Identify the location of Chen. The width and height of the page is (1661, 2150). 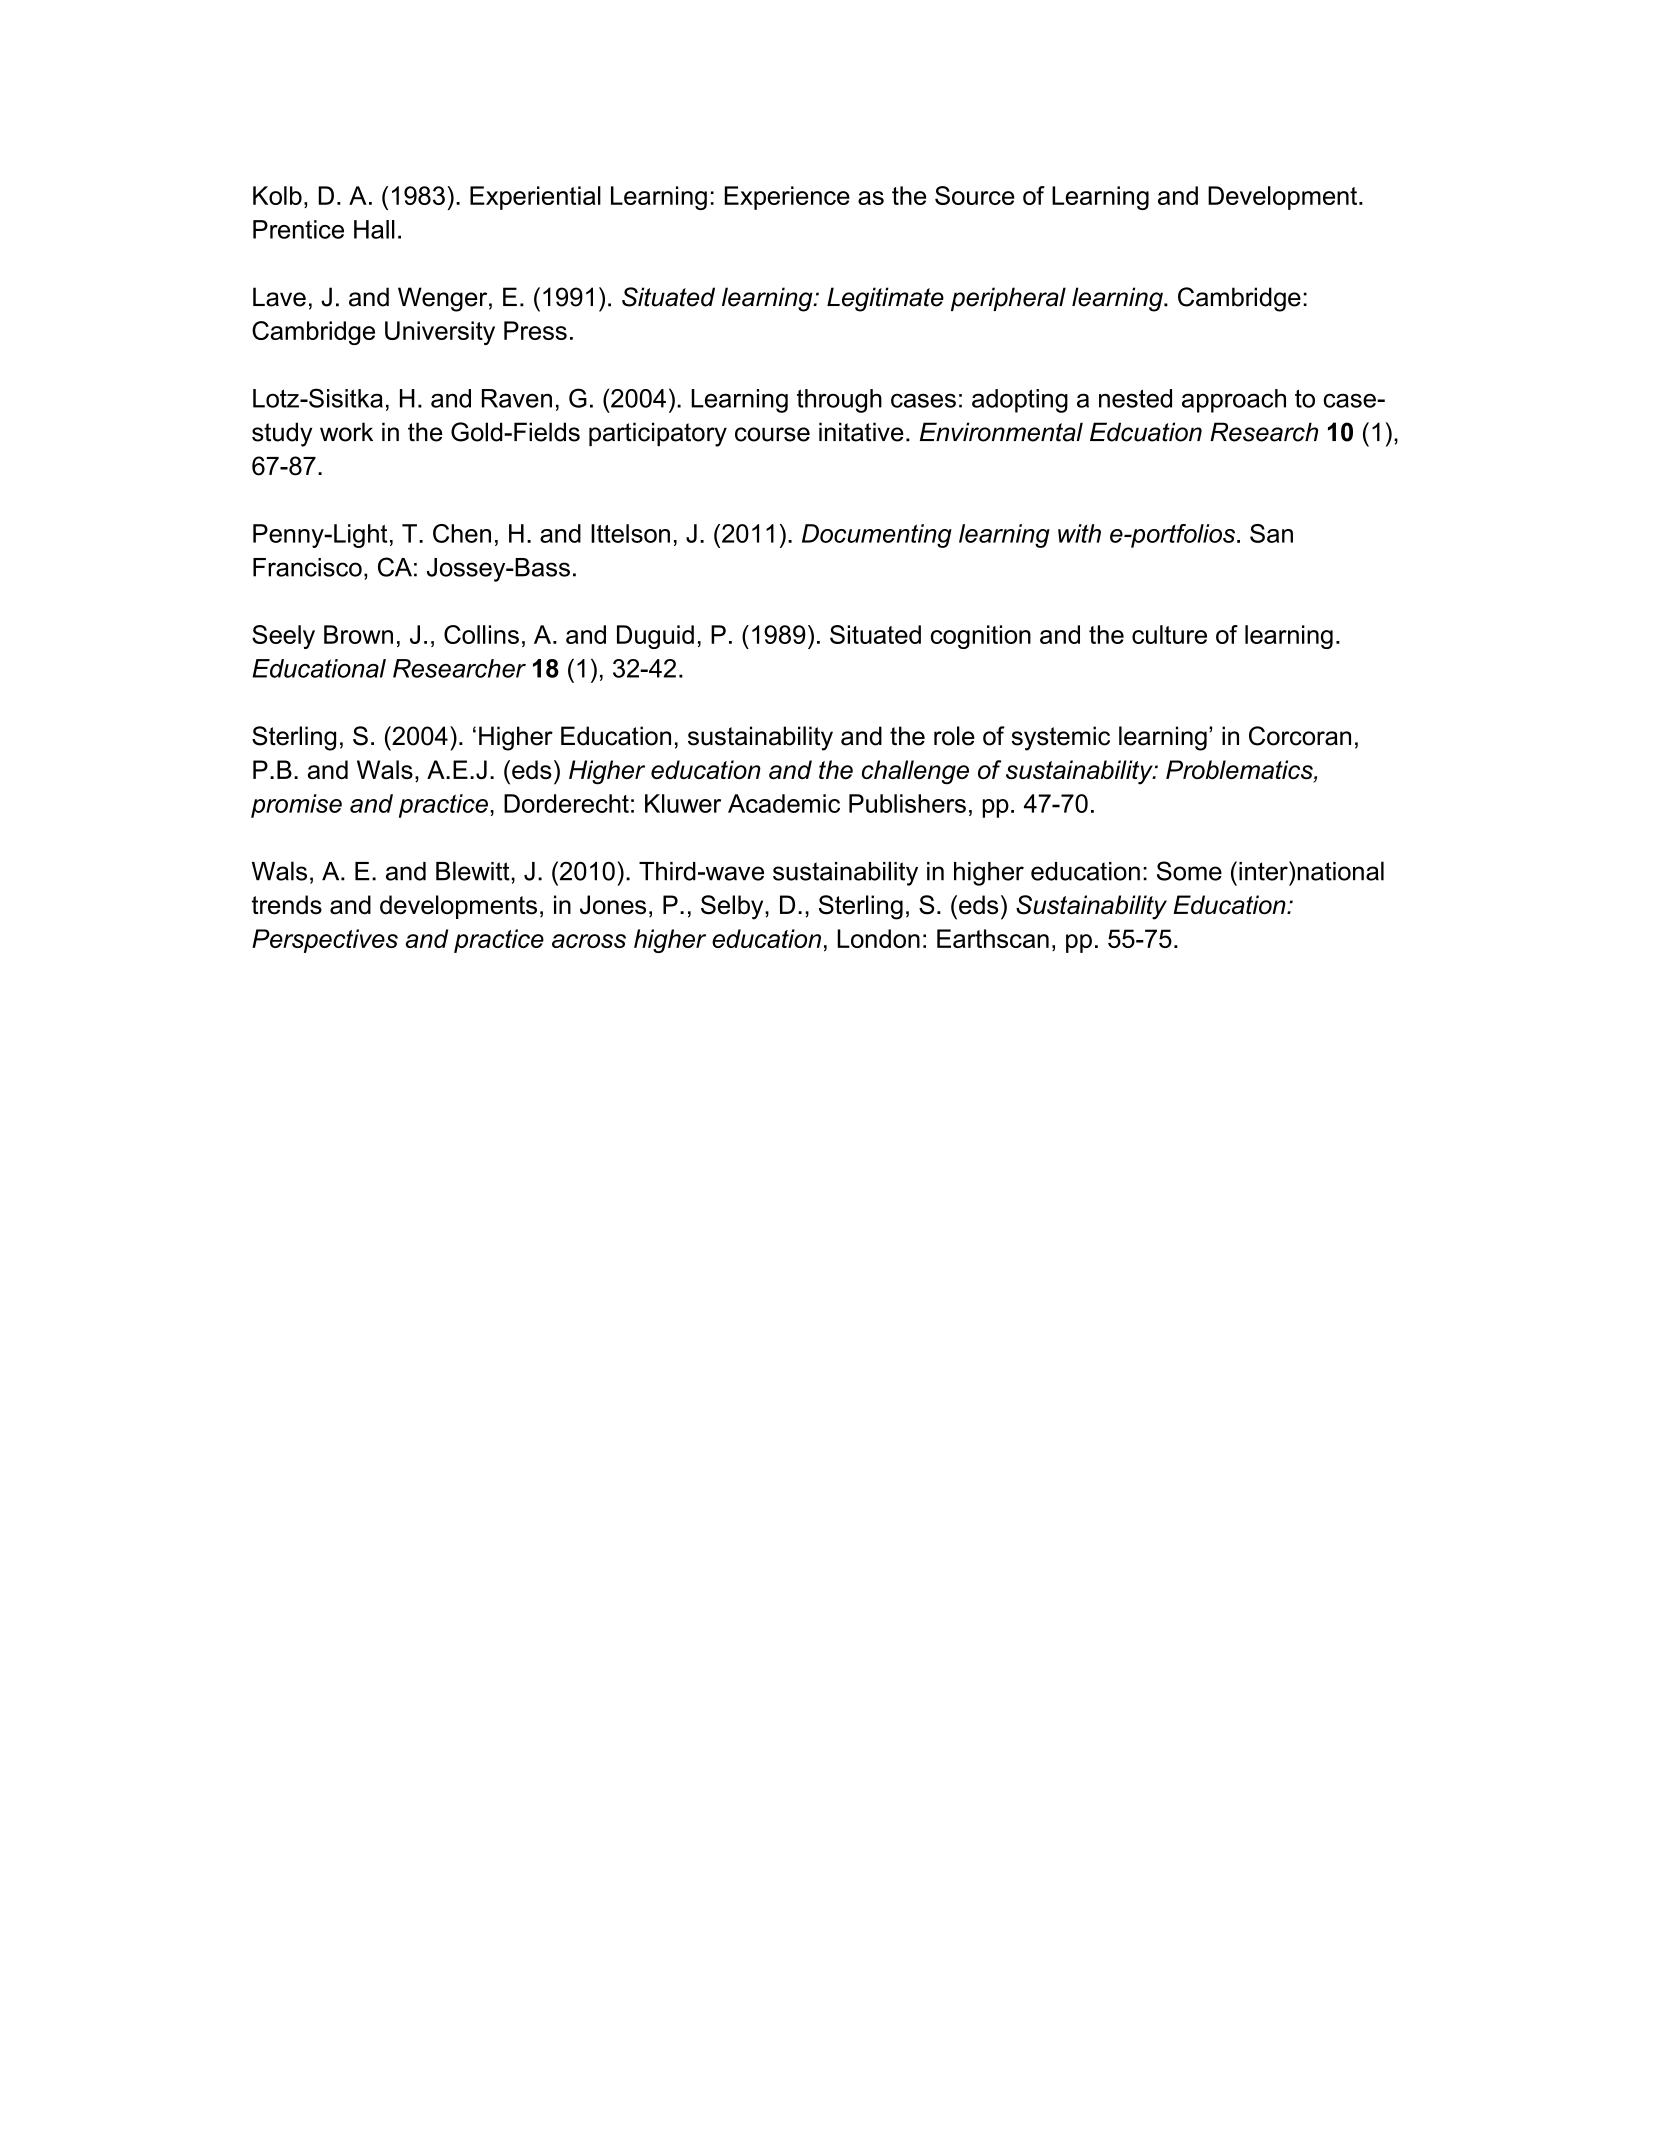
(462, 533).
